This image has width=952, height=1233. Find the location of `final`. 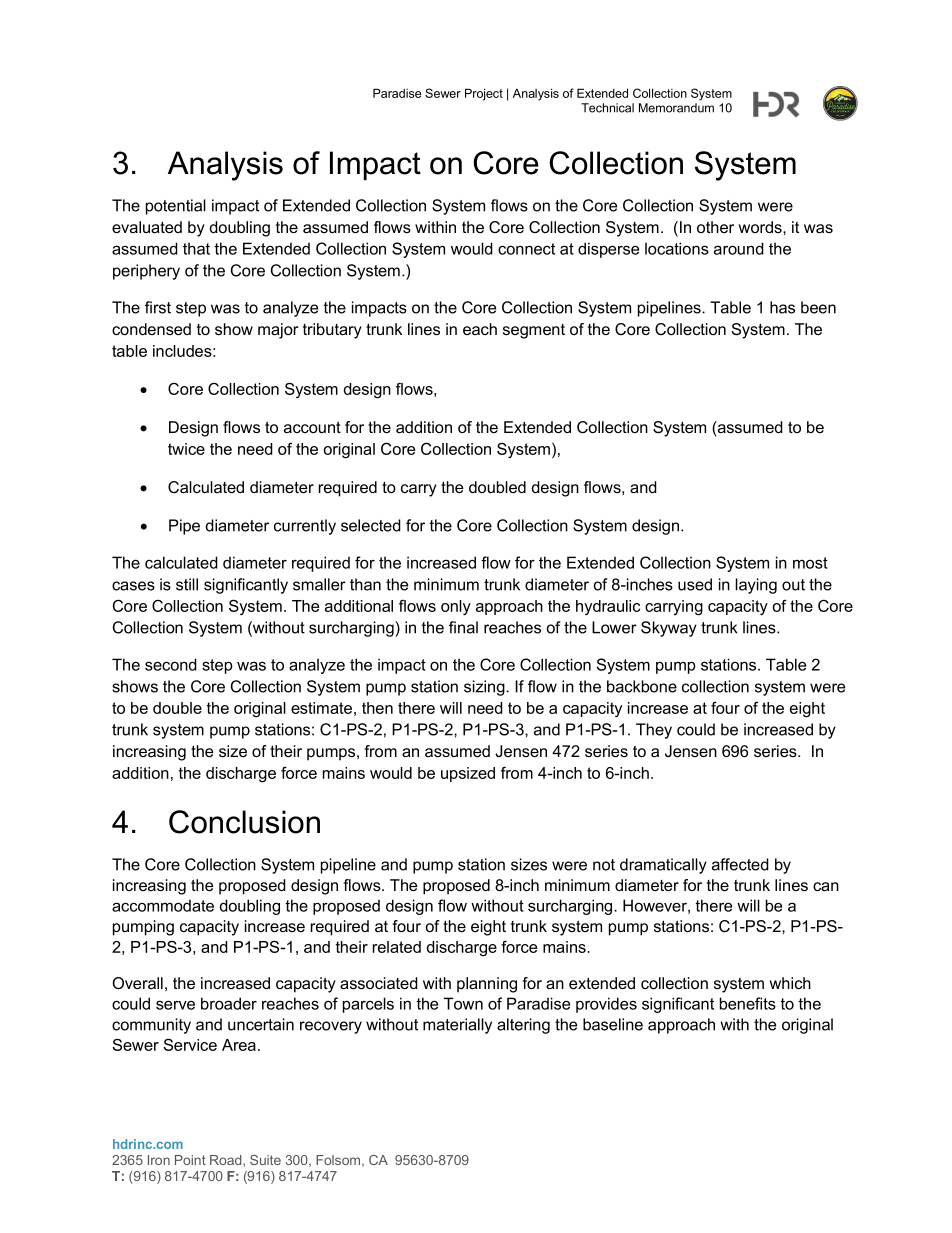

final is located at coordinates (463, 627).
